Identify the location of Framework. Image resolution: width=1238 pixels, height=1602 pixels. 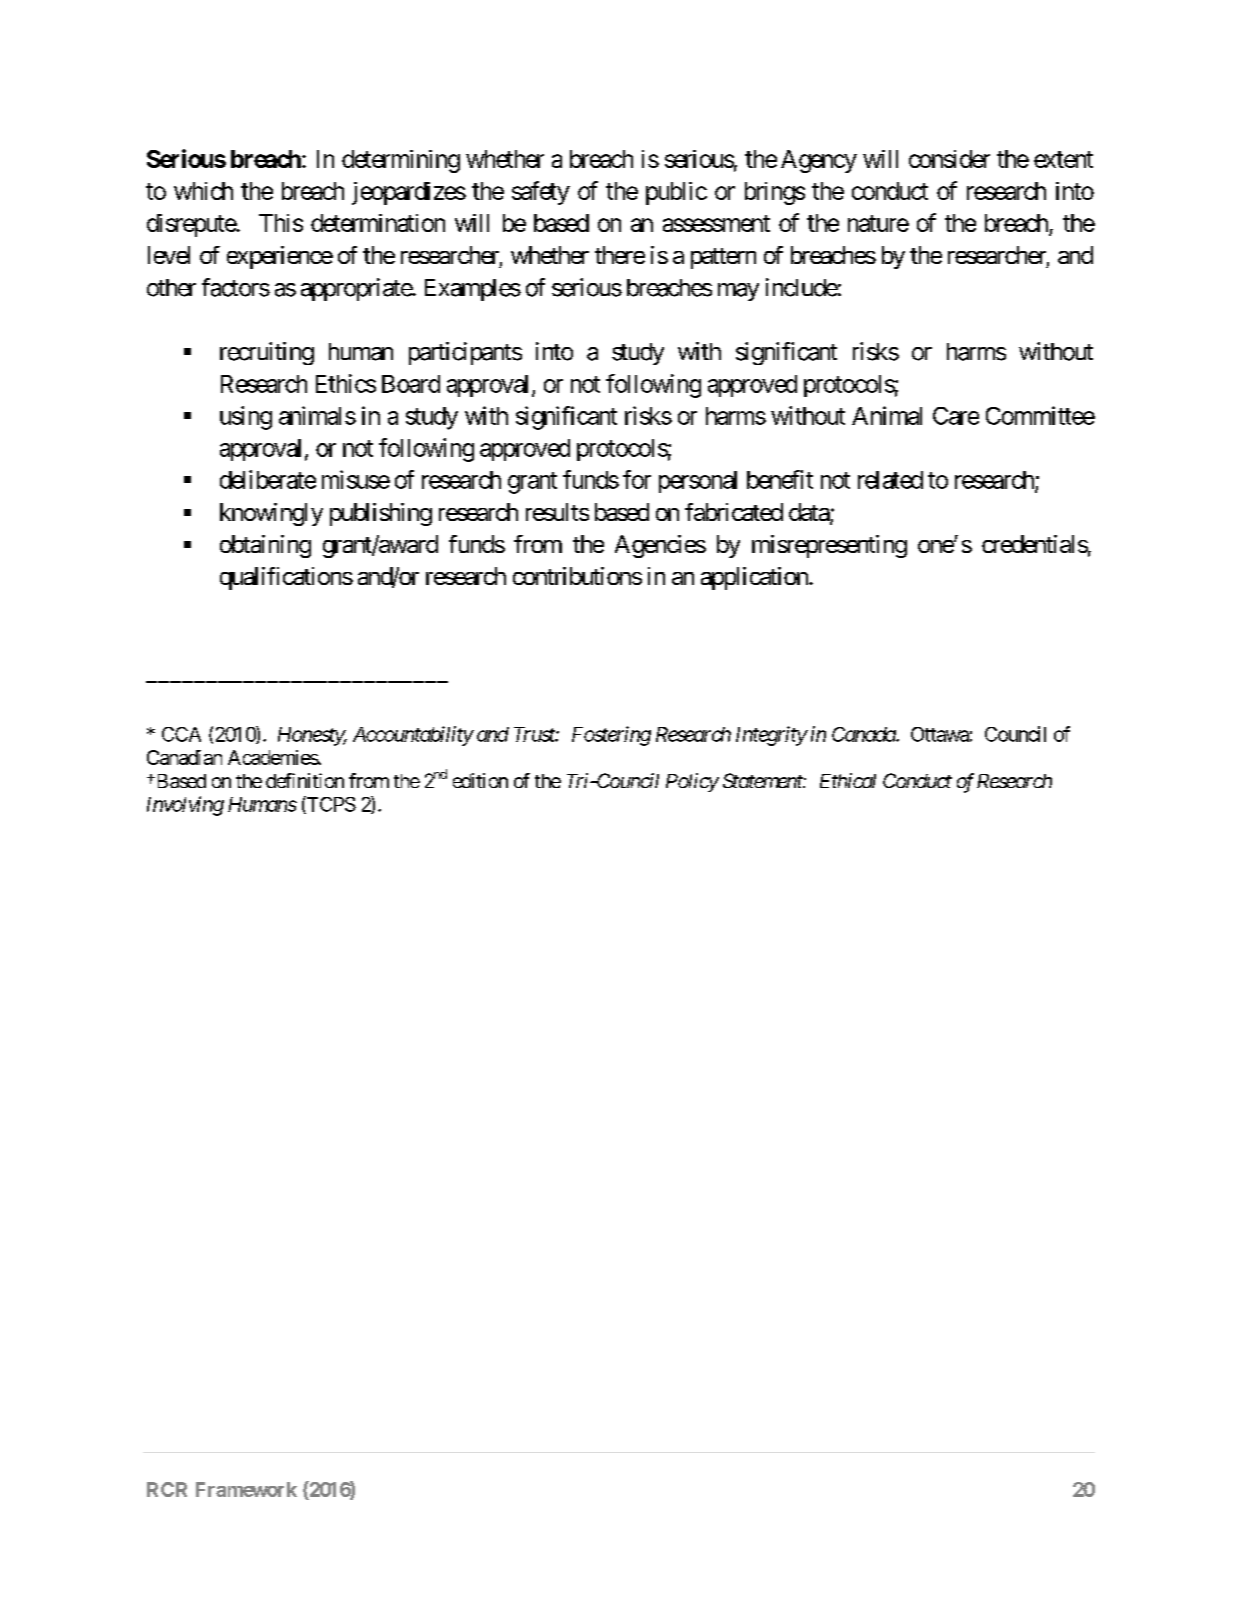
(246, 1489).
